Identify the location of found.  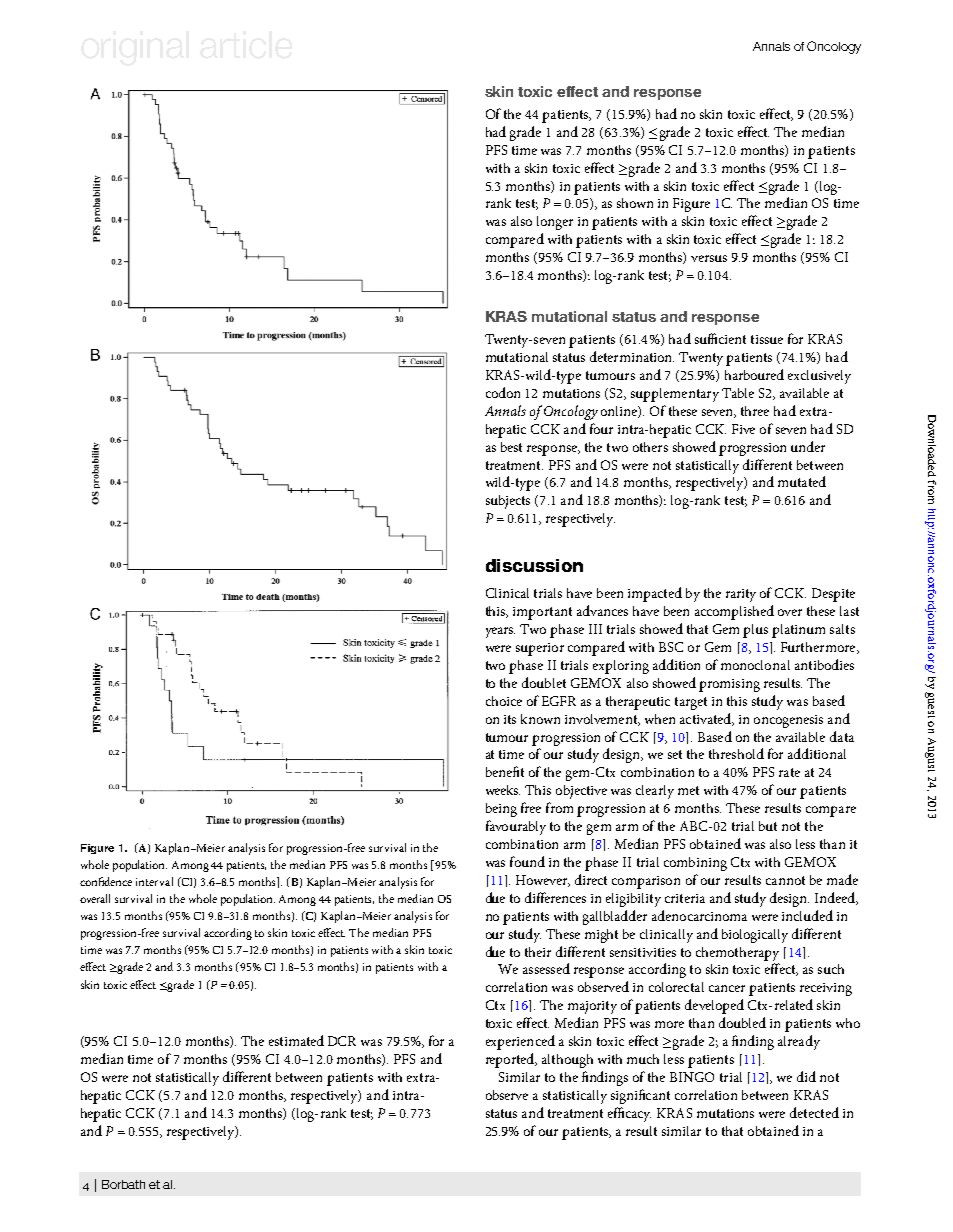
(527, 861).
